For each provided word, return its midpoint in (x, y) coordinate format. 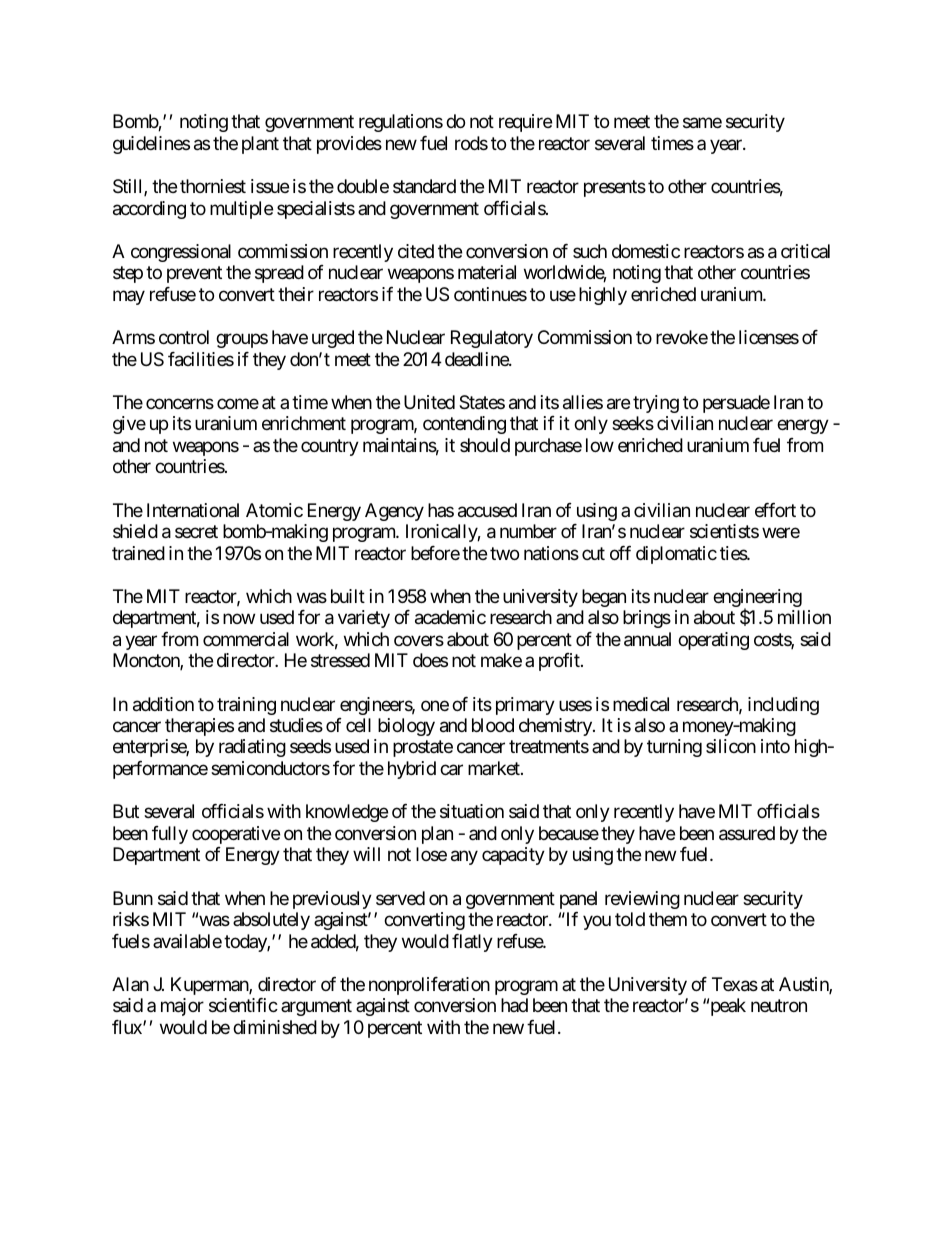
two (504, 553)
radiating (252, 748)
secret (196, 531)
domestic (646, 251)
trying (656, 404)
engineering (757, 599)
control (184, 337)
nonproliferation (429, 986)
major (182, 1007)
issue (270, 186)
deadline (477, 359)
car (451, 770)
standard (424, 186)
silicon (731, 746)
